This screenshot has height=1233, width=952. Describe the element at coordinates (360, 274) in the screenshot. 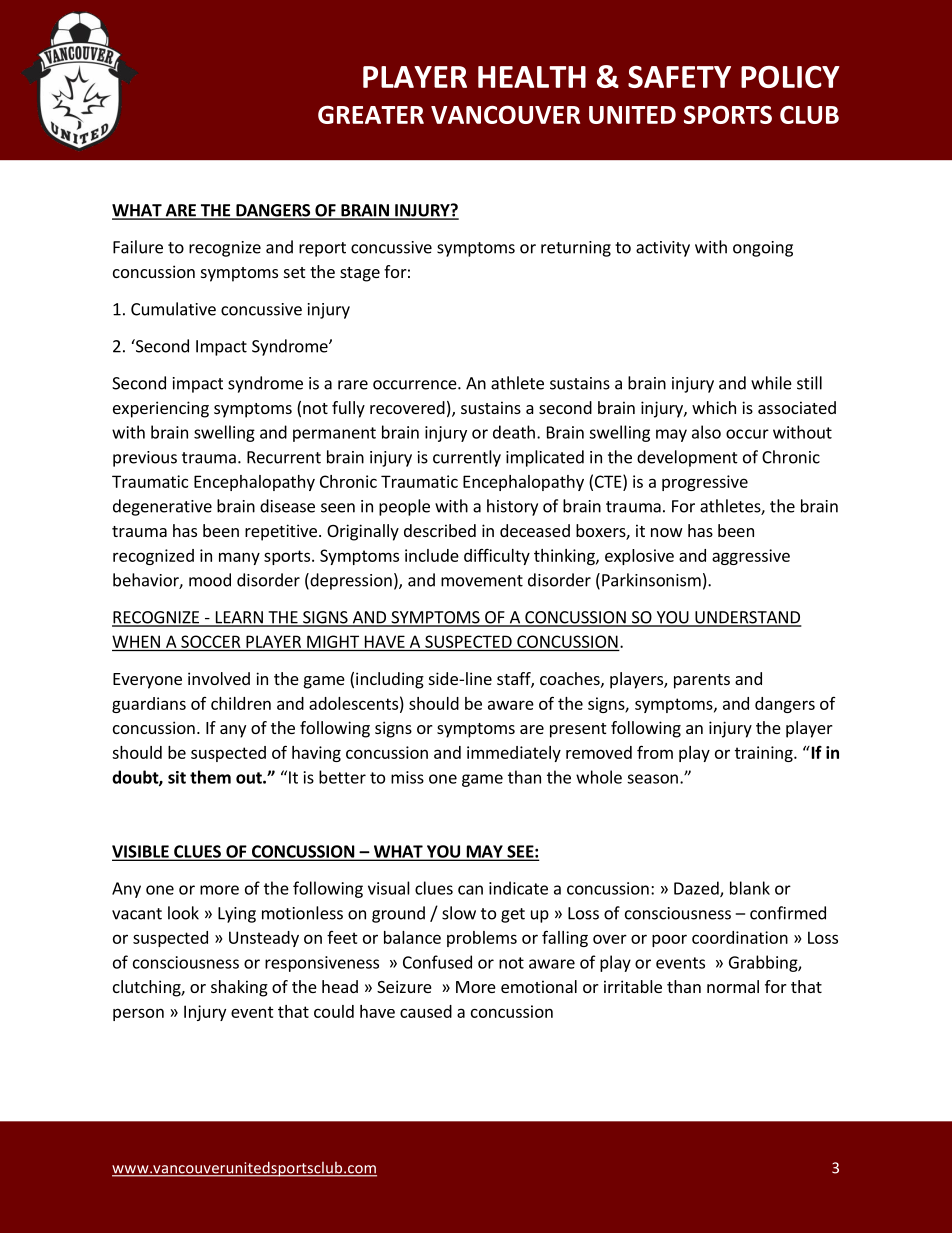

I see `stage` at that location.
